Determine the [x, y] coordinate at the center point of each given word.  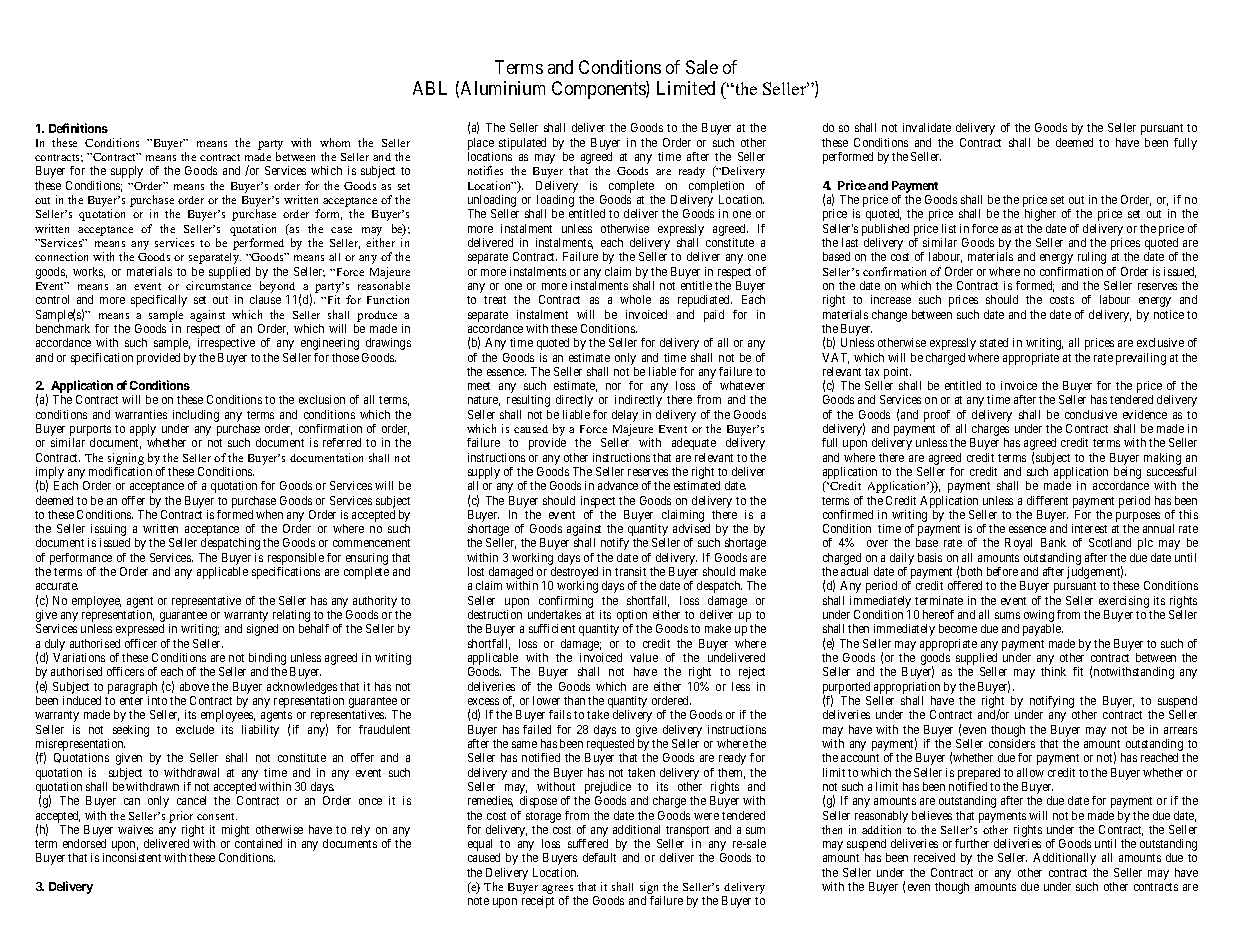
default [599, 857]
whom [335, 142]
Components [599, 90]
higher [1040, 215]
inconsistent [132, 857]
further [972, 843]
